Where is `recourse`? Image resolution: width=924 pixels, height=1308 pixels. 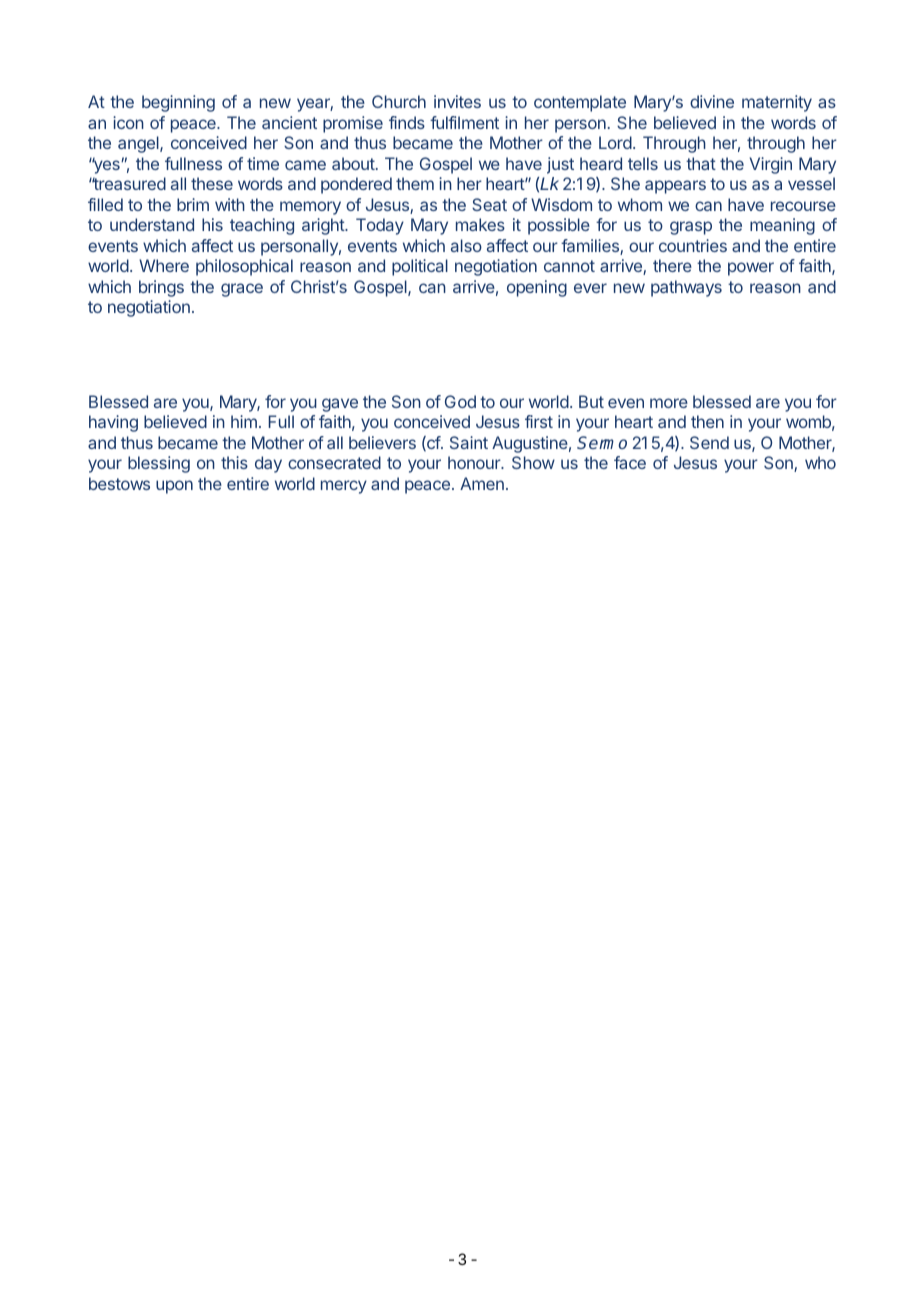 recourse is located at coordinates (803, 206).
